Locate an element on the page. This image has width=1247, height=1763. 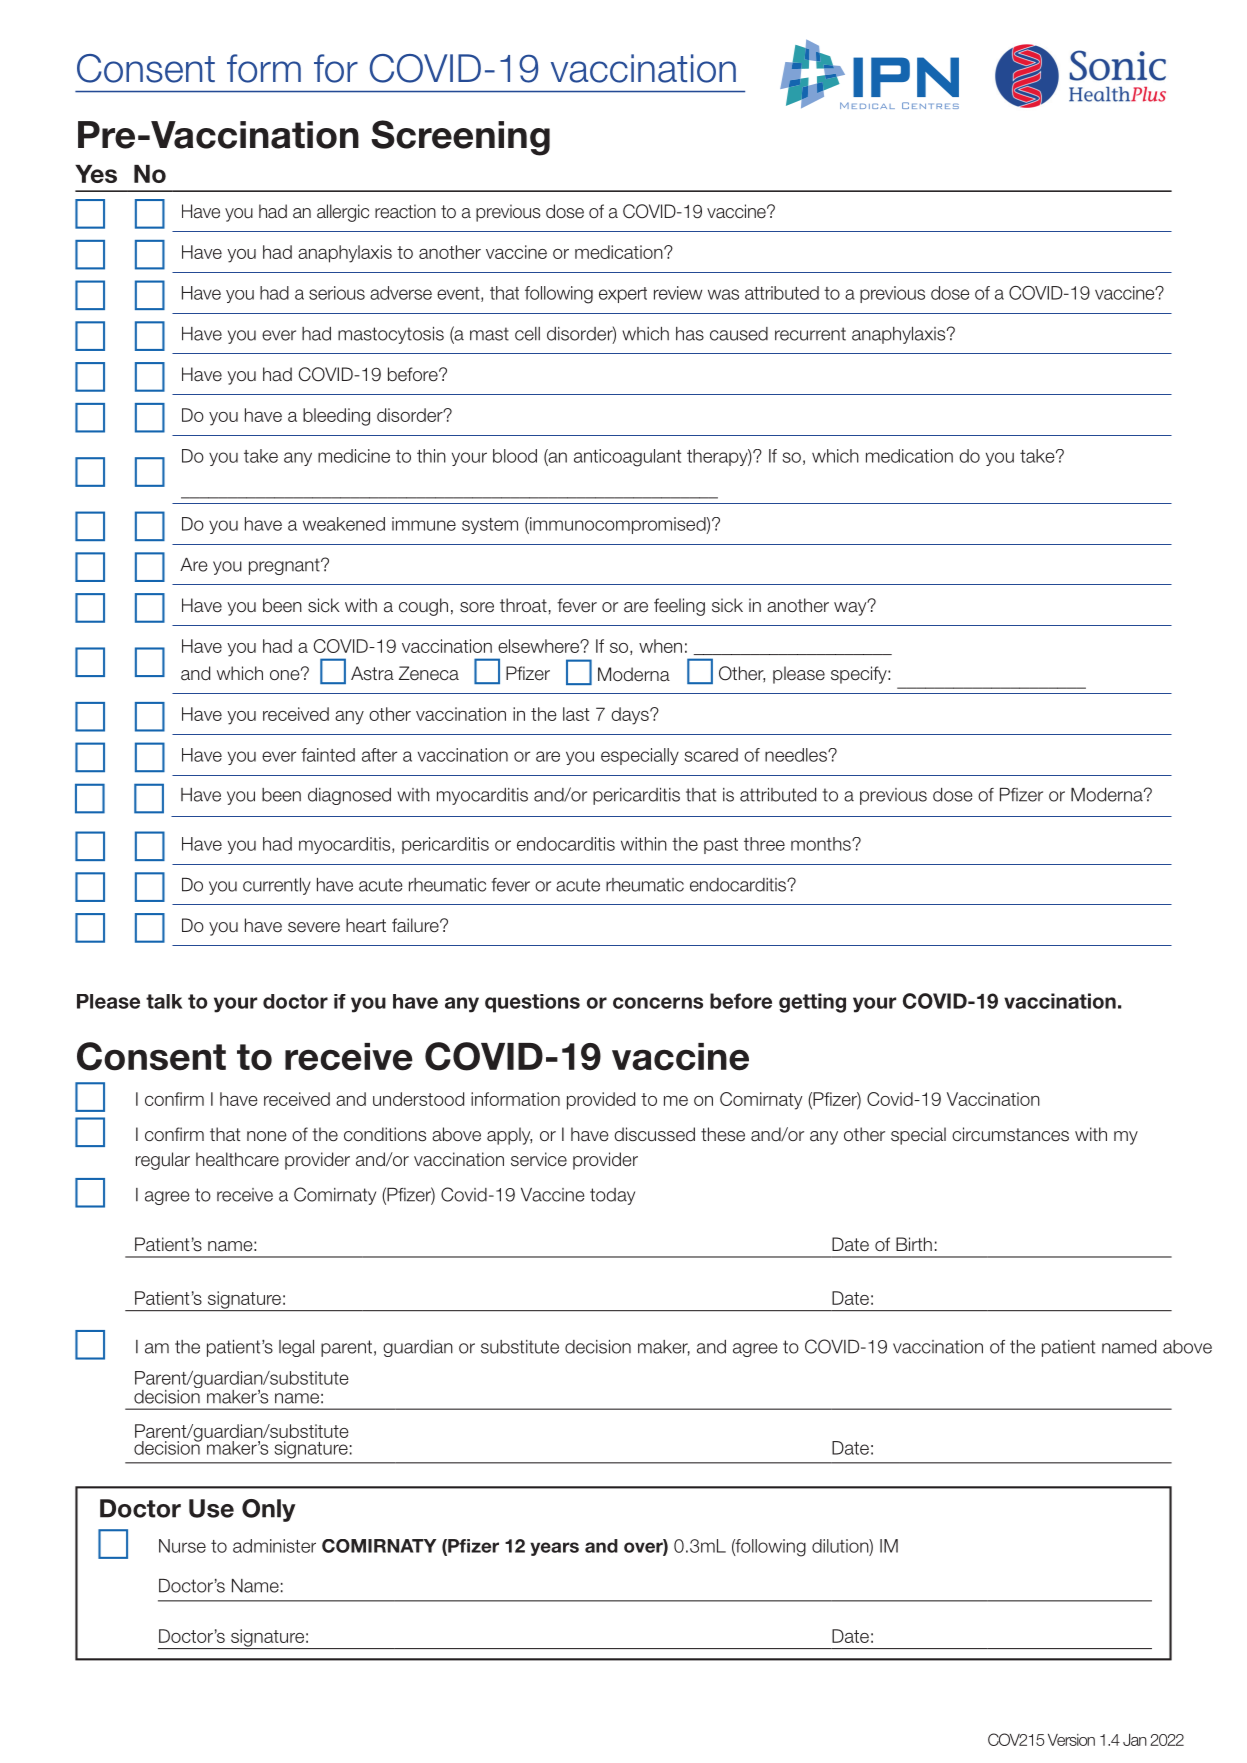
Nurse is located at coordinates (182, 1546).
